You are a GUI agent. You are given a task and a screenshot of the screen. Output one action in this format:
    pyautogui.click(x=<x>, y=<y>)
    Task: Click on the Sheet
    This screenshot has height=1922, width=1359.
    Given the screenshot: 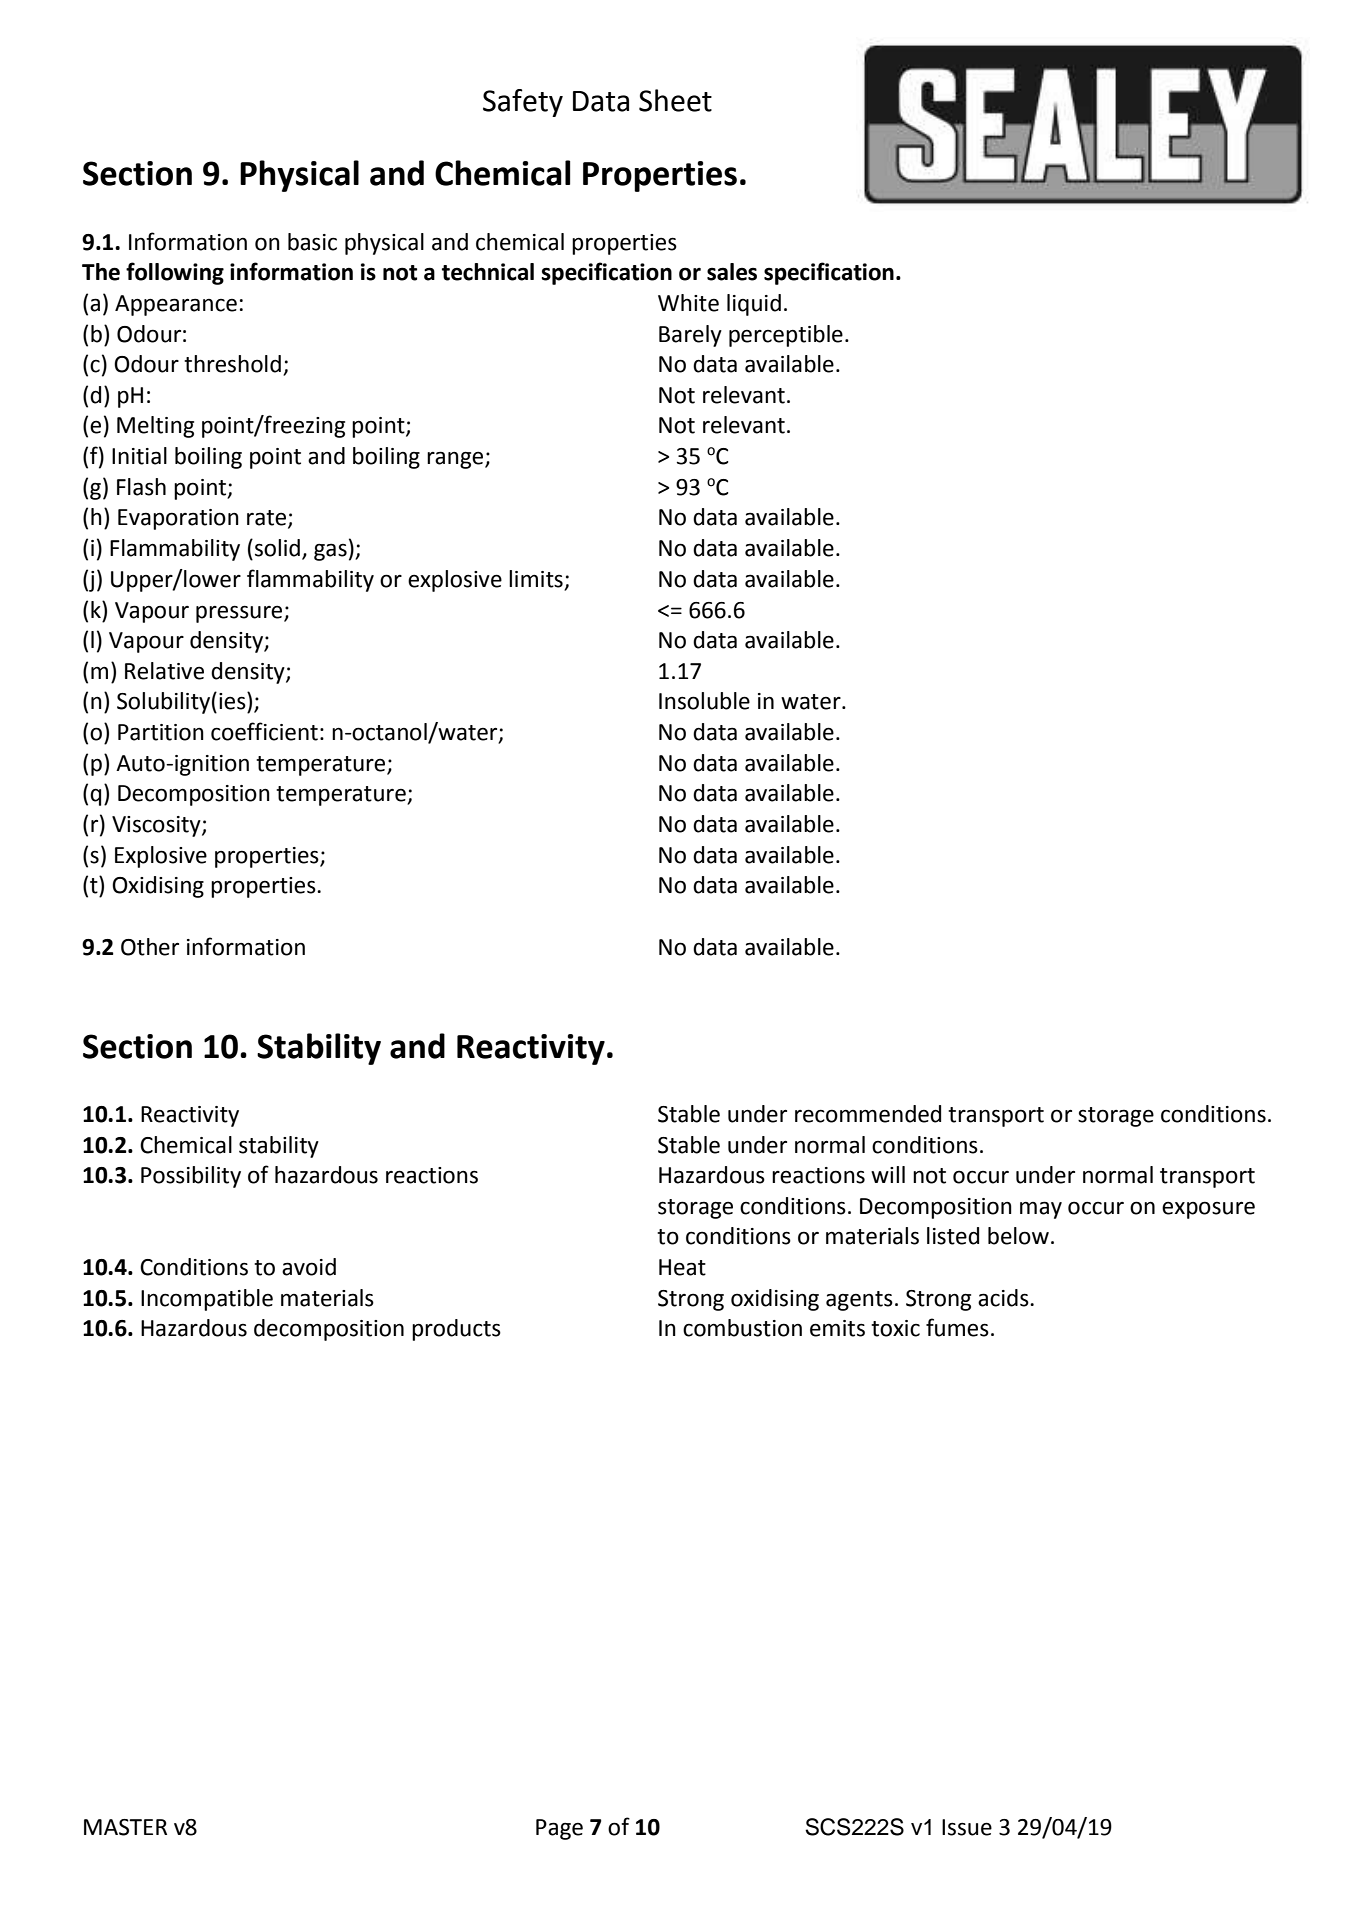 What is the action you would take?
    pyautogui.click(x=675, y=100)
